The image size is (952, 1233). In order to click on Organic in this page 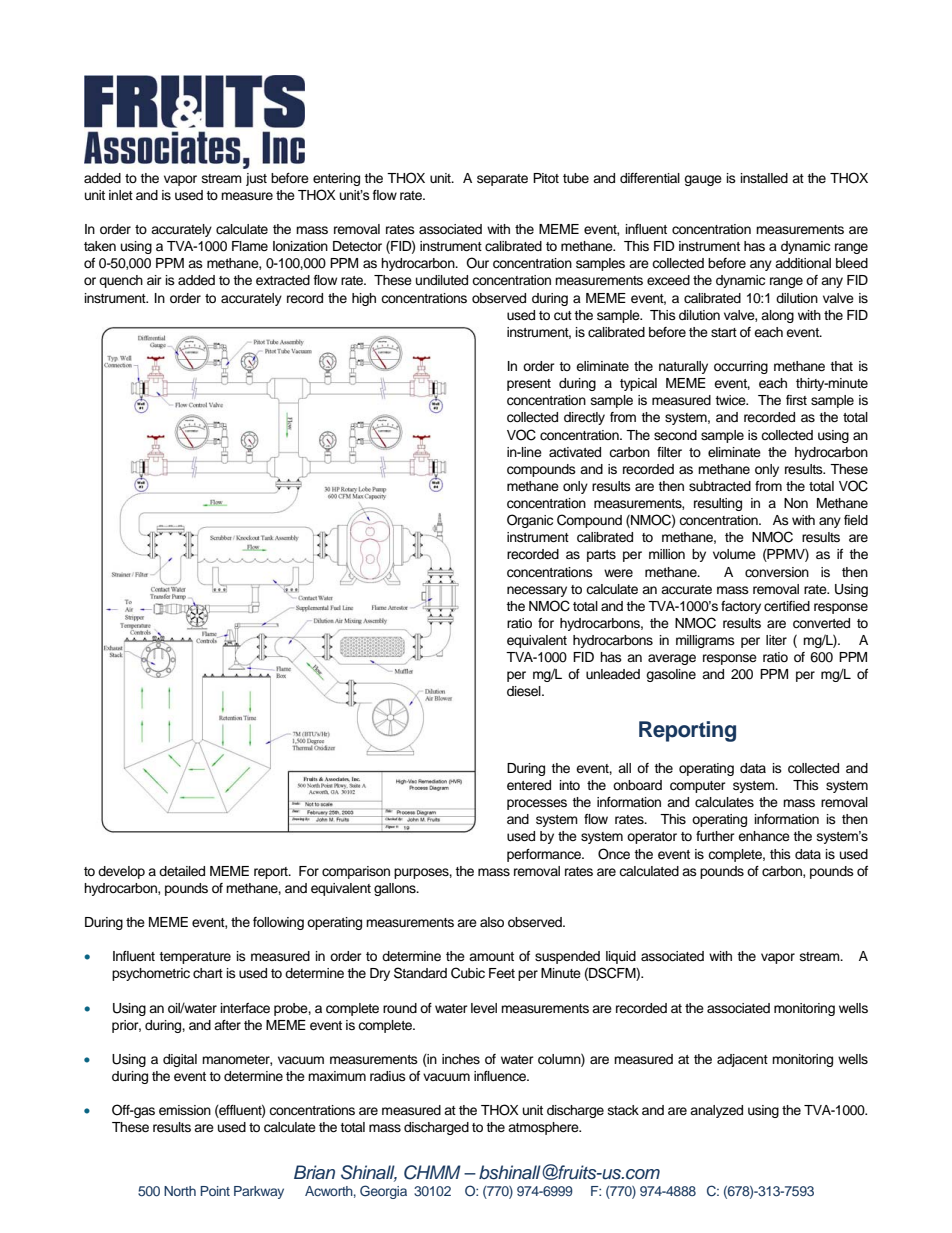, I will do `click(530, 521)`.
